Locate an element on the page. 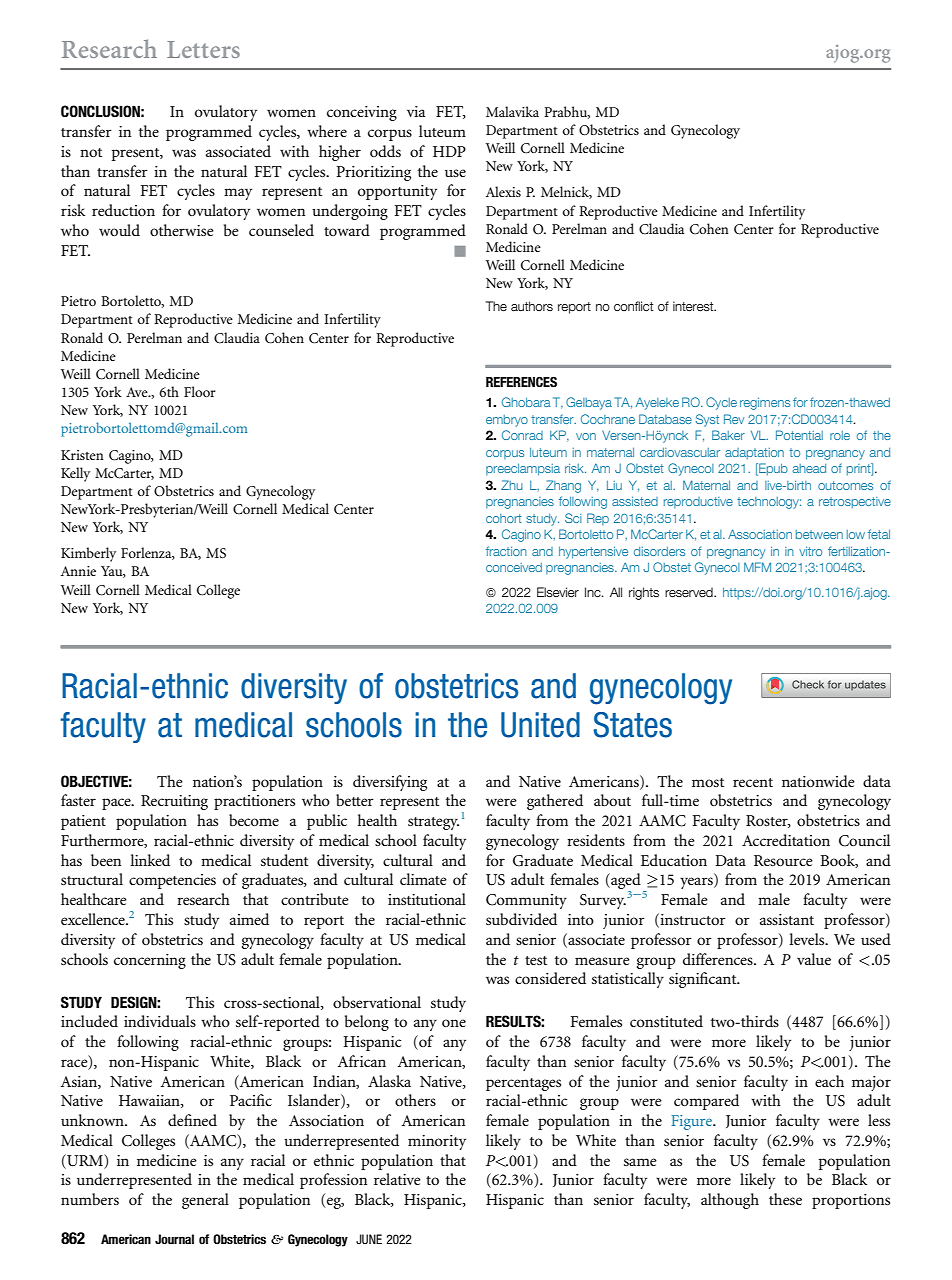 This document has height=1280, width=952. these is located at coordinates (785, 1199).
